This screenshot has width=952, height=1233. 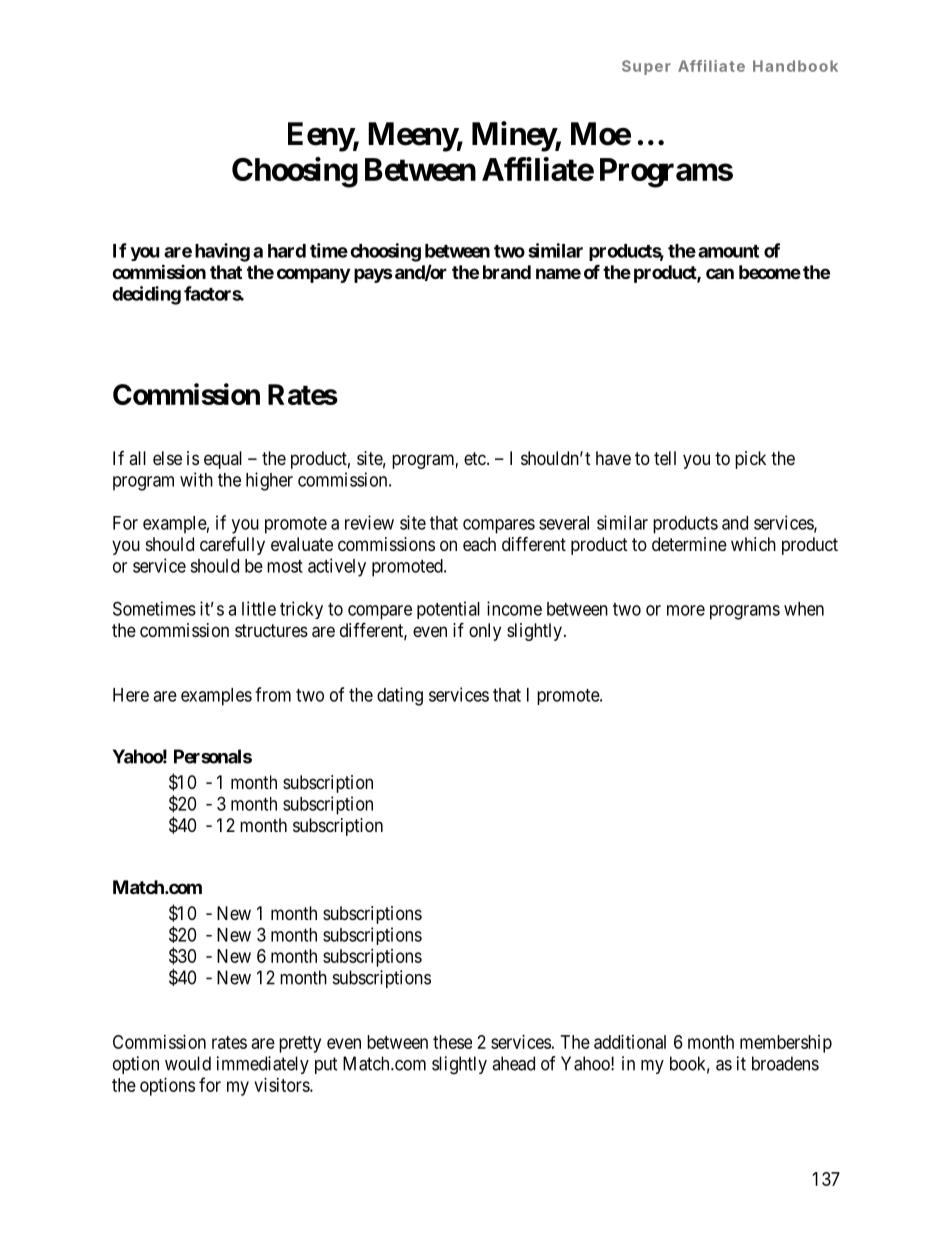 I want to click on carefully, so click(x=232, y=546).
